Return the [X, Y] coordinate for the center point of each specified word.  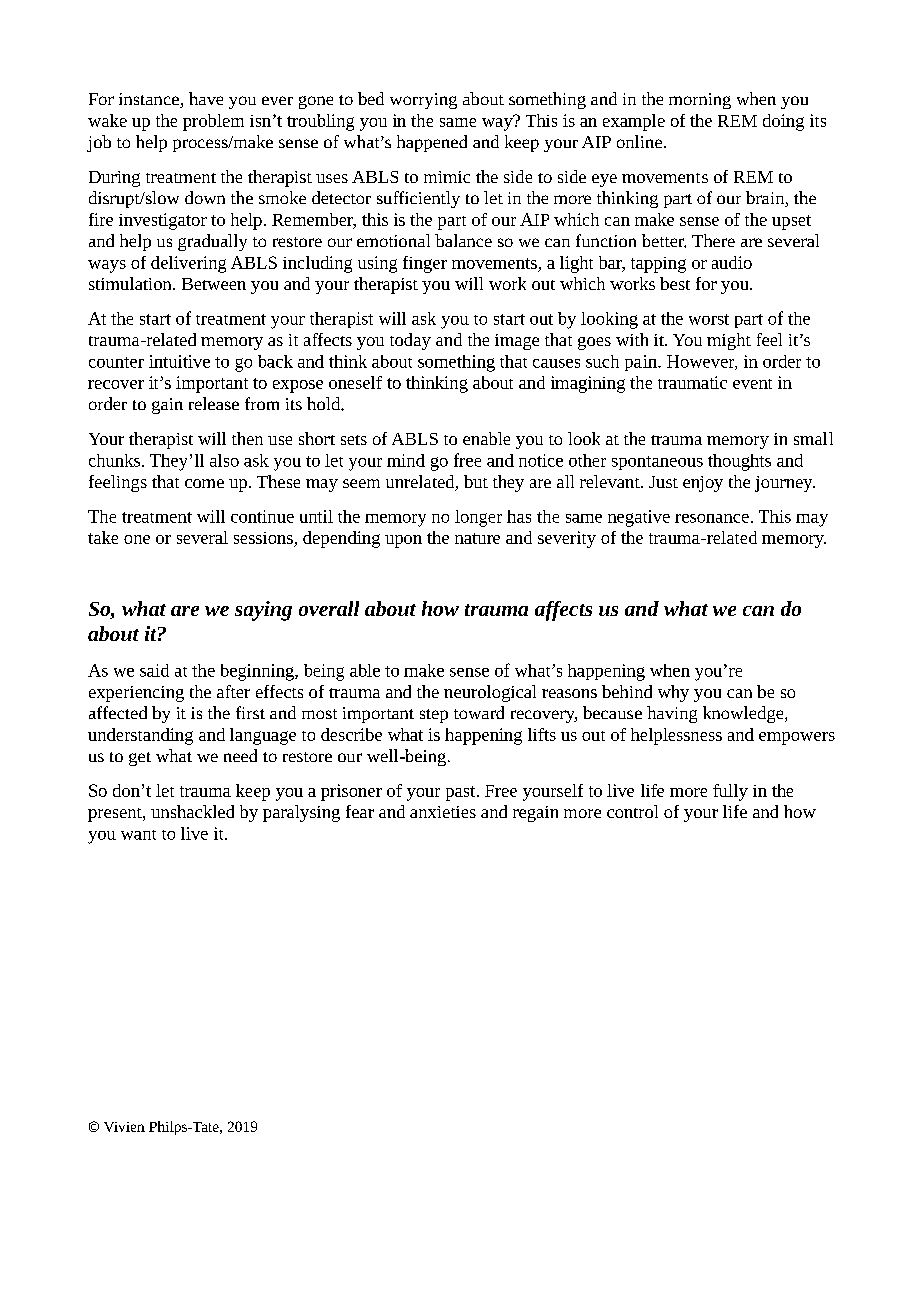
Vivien [124, 1127]
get [140, 759]
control [632, 811]
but [476, 481]
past [462, 793]
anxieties [443, 812]
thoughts [739, 462]
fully [730, 792]
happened [432, 143]
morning [700, 101]
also [224, 460]
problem [213, 122]
